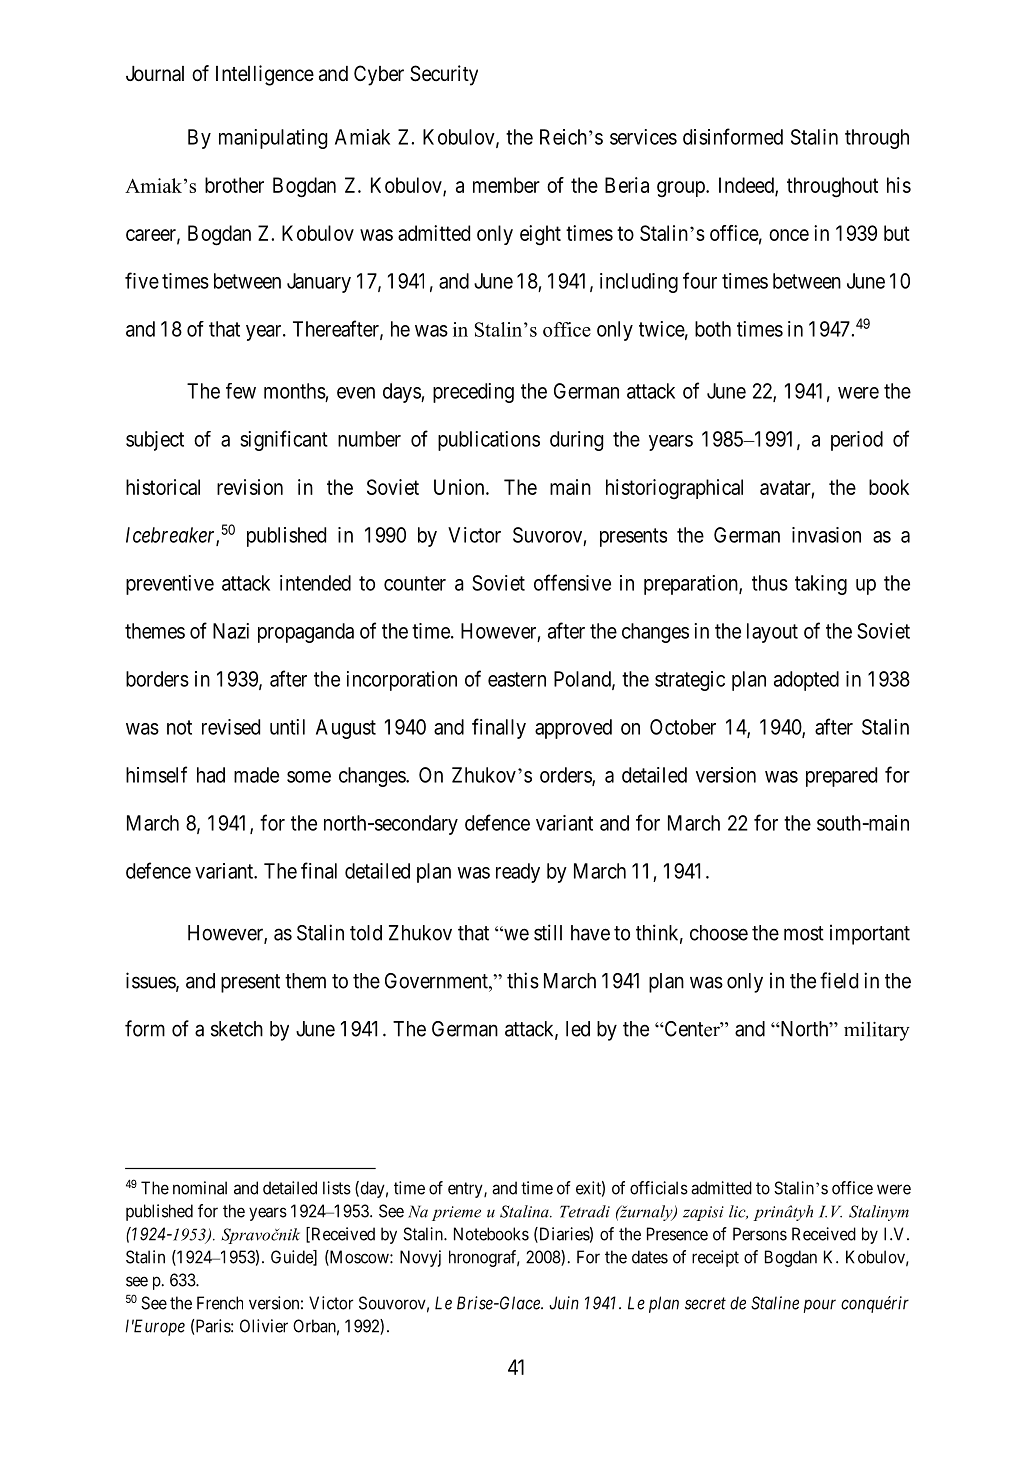 This screenshot has height=1464, width=1035. I want to click on French, so click(220, 1303).
